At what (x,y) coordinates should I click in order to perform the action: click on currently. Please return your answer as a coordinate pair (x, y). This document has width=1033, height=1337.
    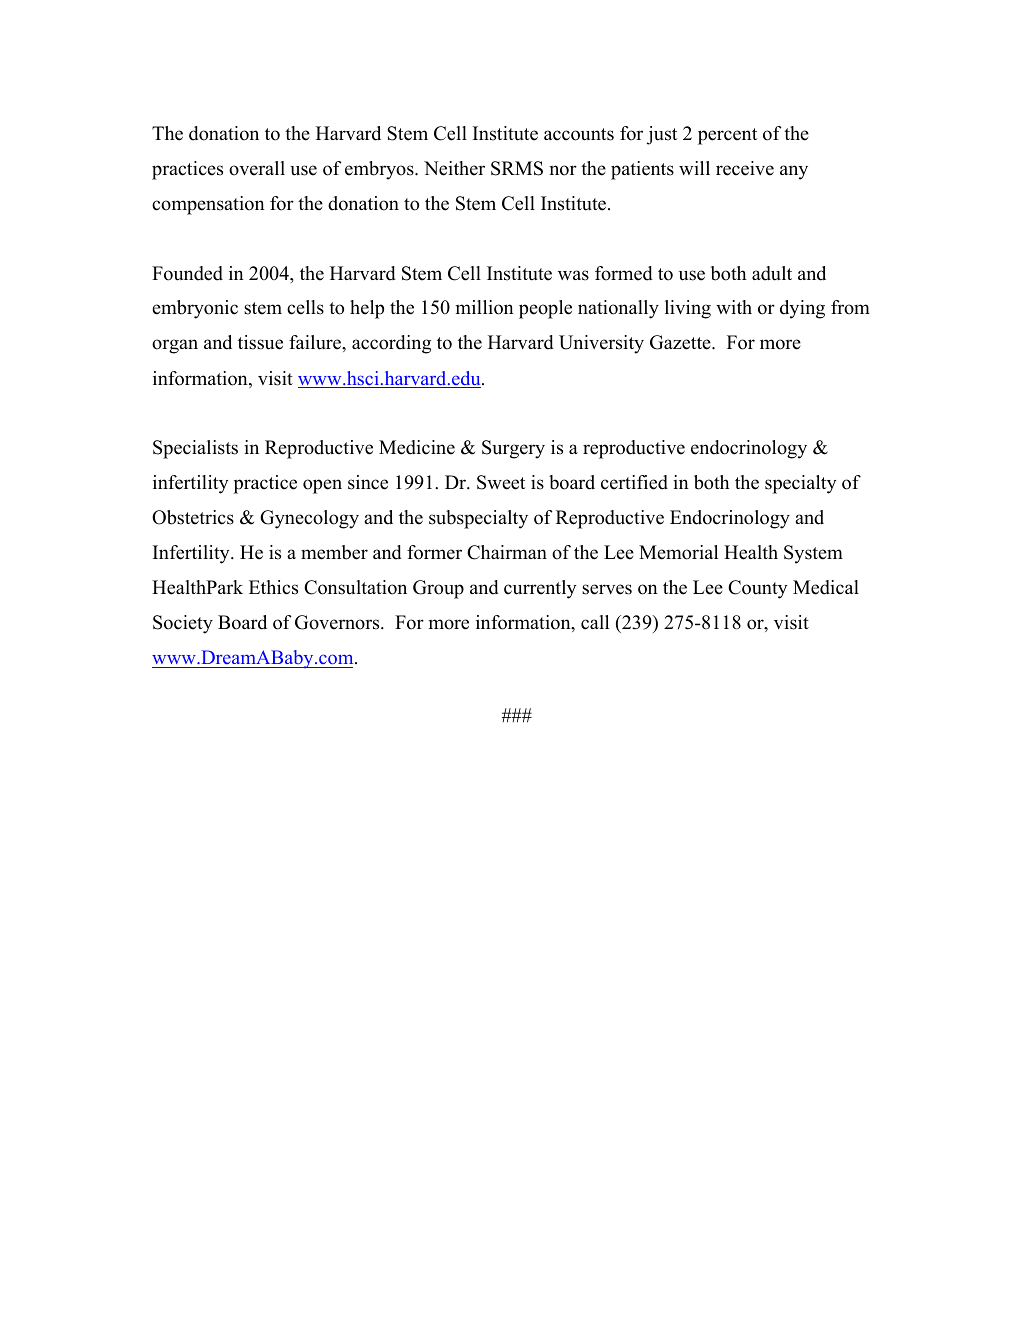
    Looking at the image, I should click on (540, 589).
